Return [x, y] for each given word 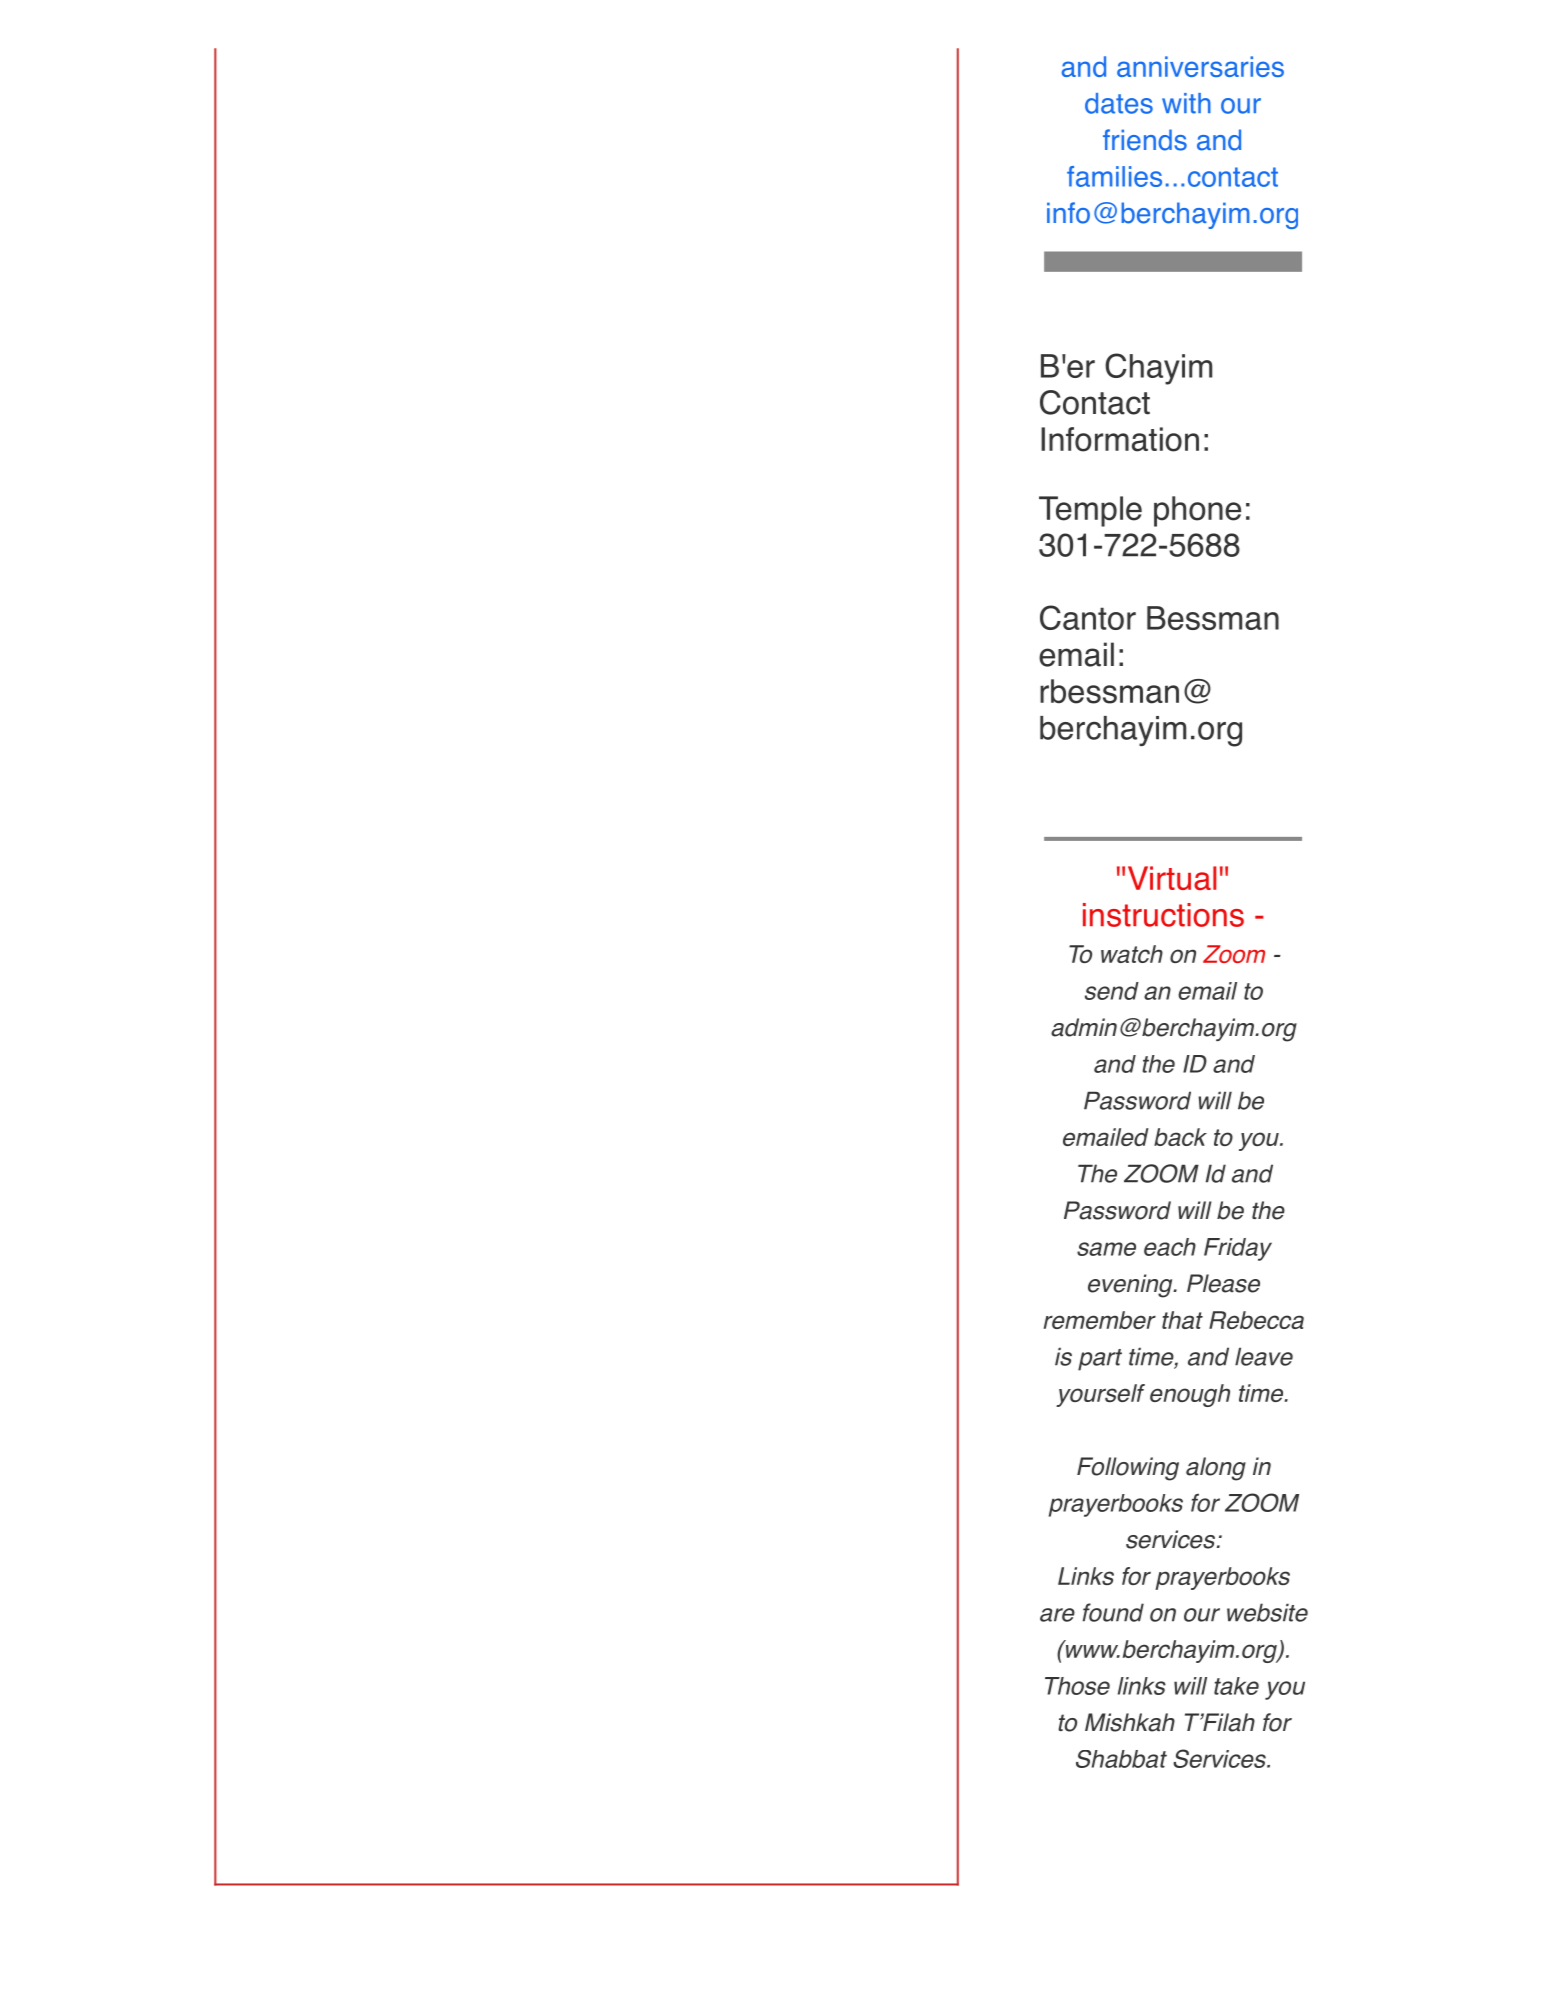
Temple [1090, 511]
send [1112, 991]
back [1180, 1137]
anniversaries [1200, 66]
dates [1119, 103]
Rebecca [1256, 1320]
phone [1197, 511]
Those [1077, 1686]
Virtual [1172, 878]
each [1170, 1247]
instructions [1163, 915]
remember [1100, 1320]
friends [1145, 140]
